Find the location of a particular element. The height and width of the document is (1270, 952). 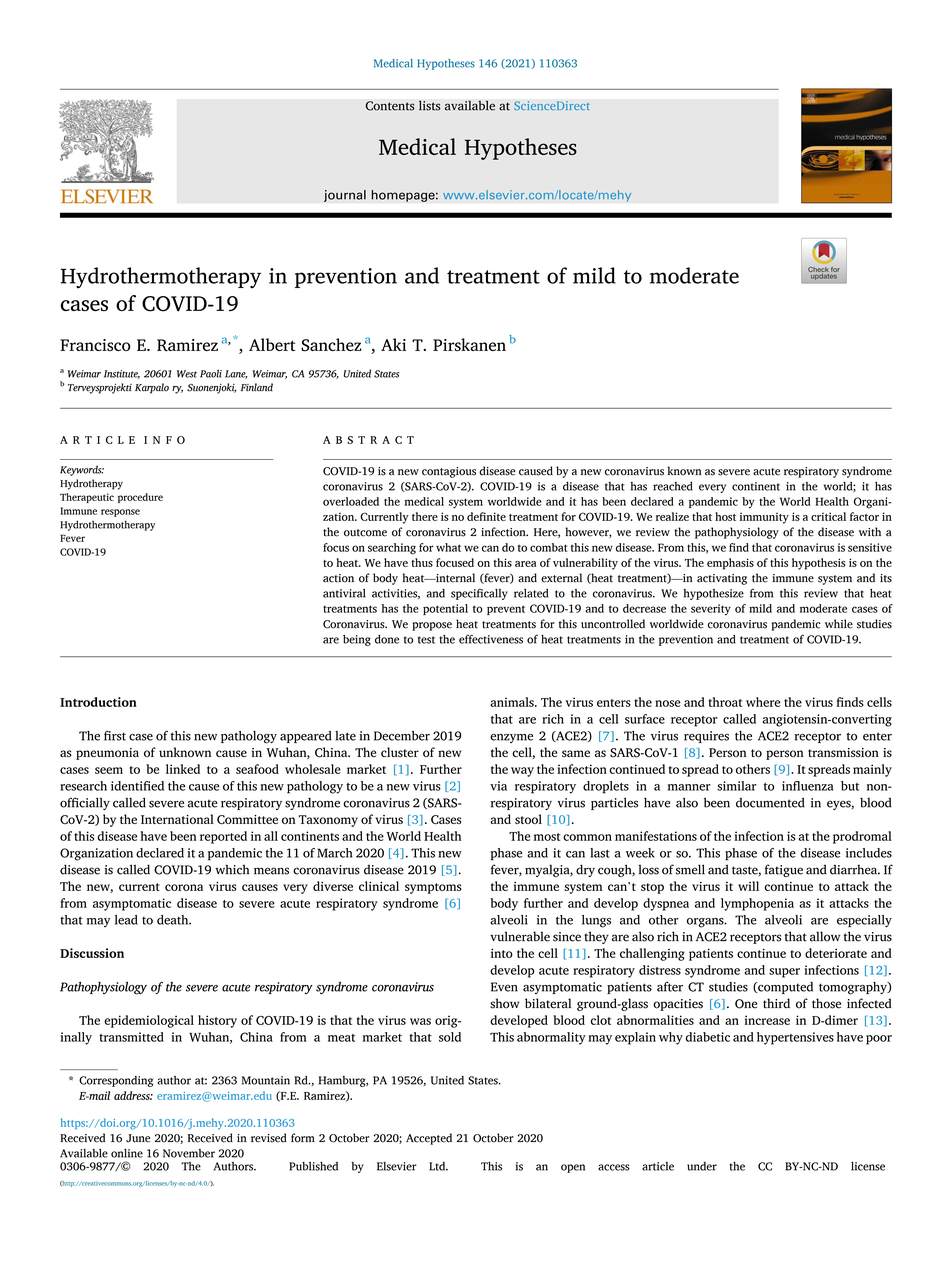

Accepted is located at coordinates (429, 1139).
